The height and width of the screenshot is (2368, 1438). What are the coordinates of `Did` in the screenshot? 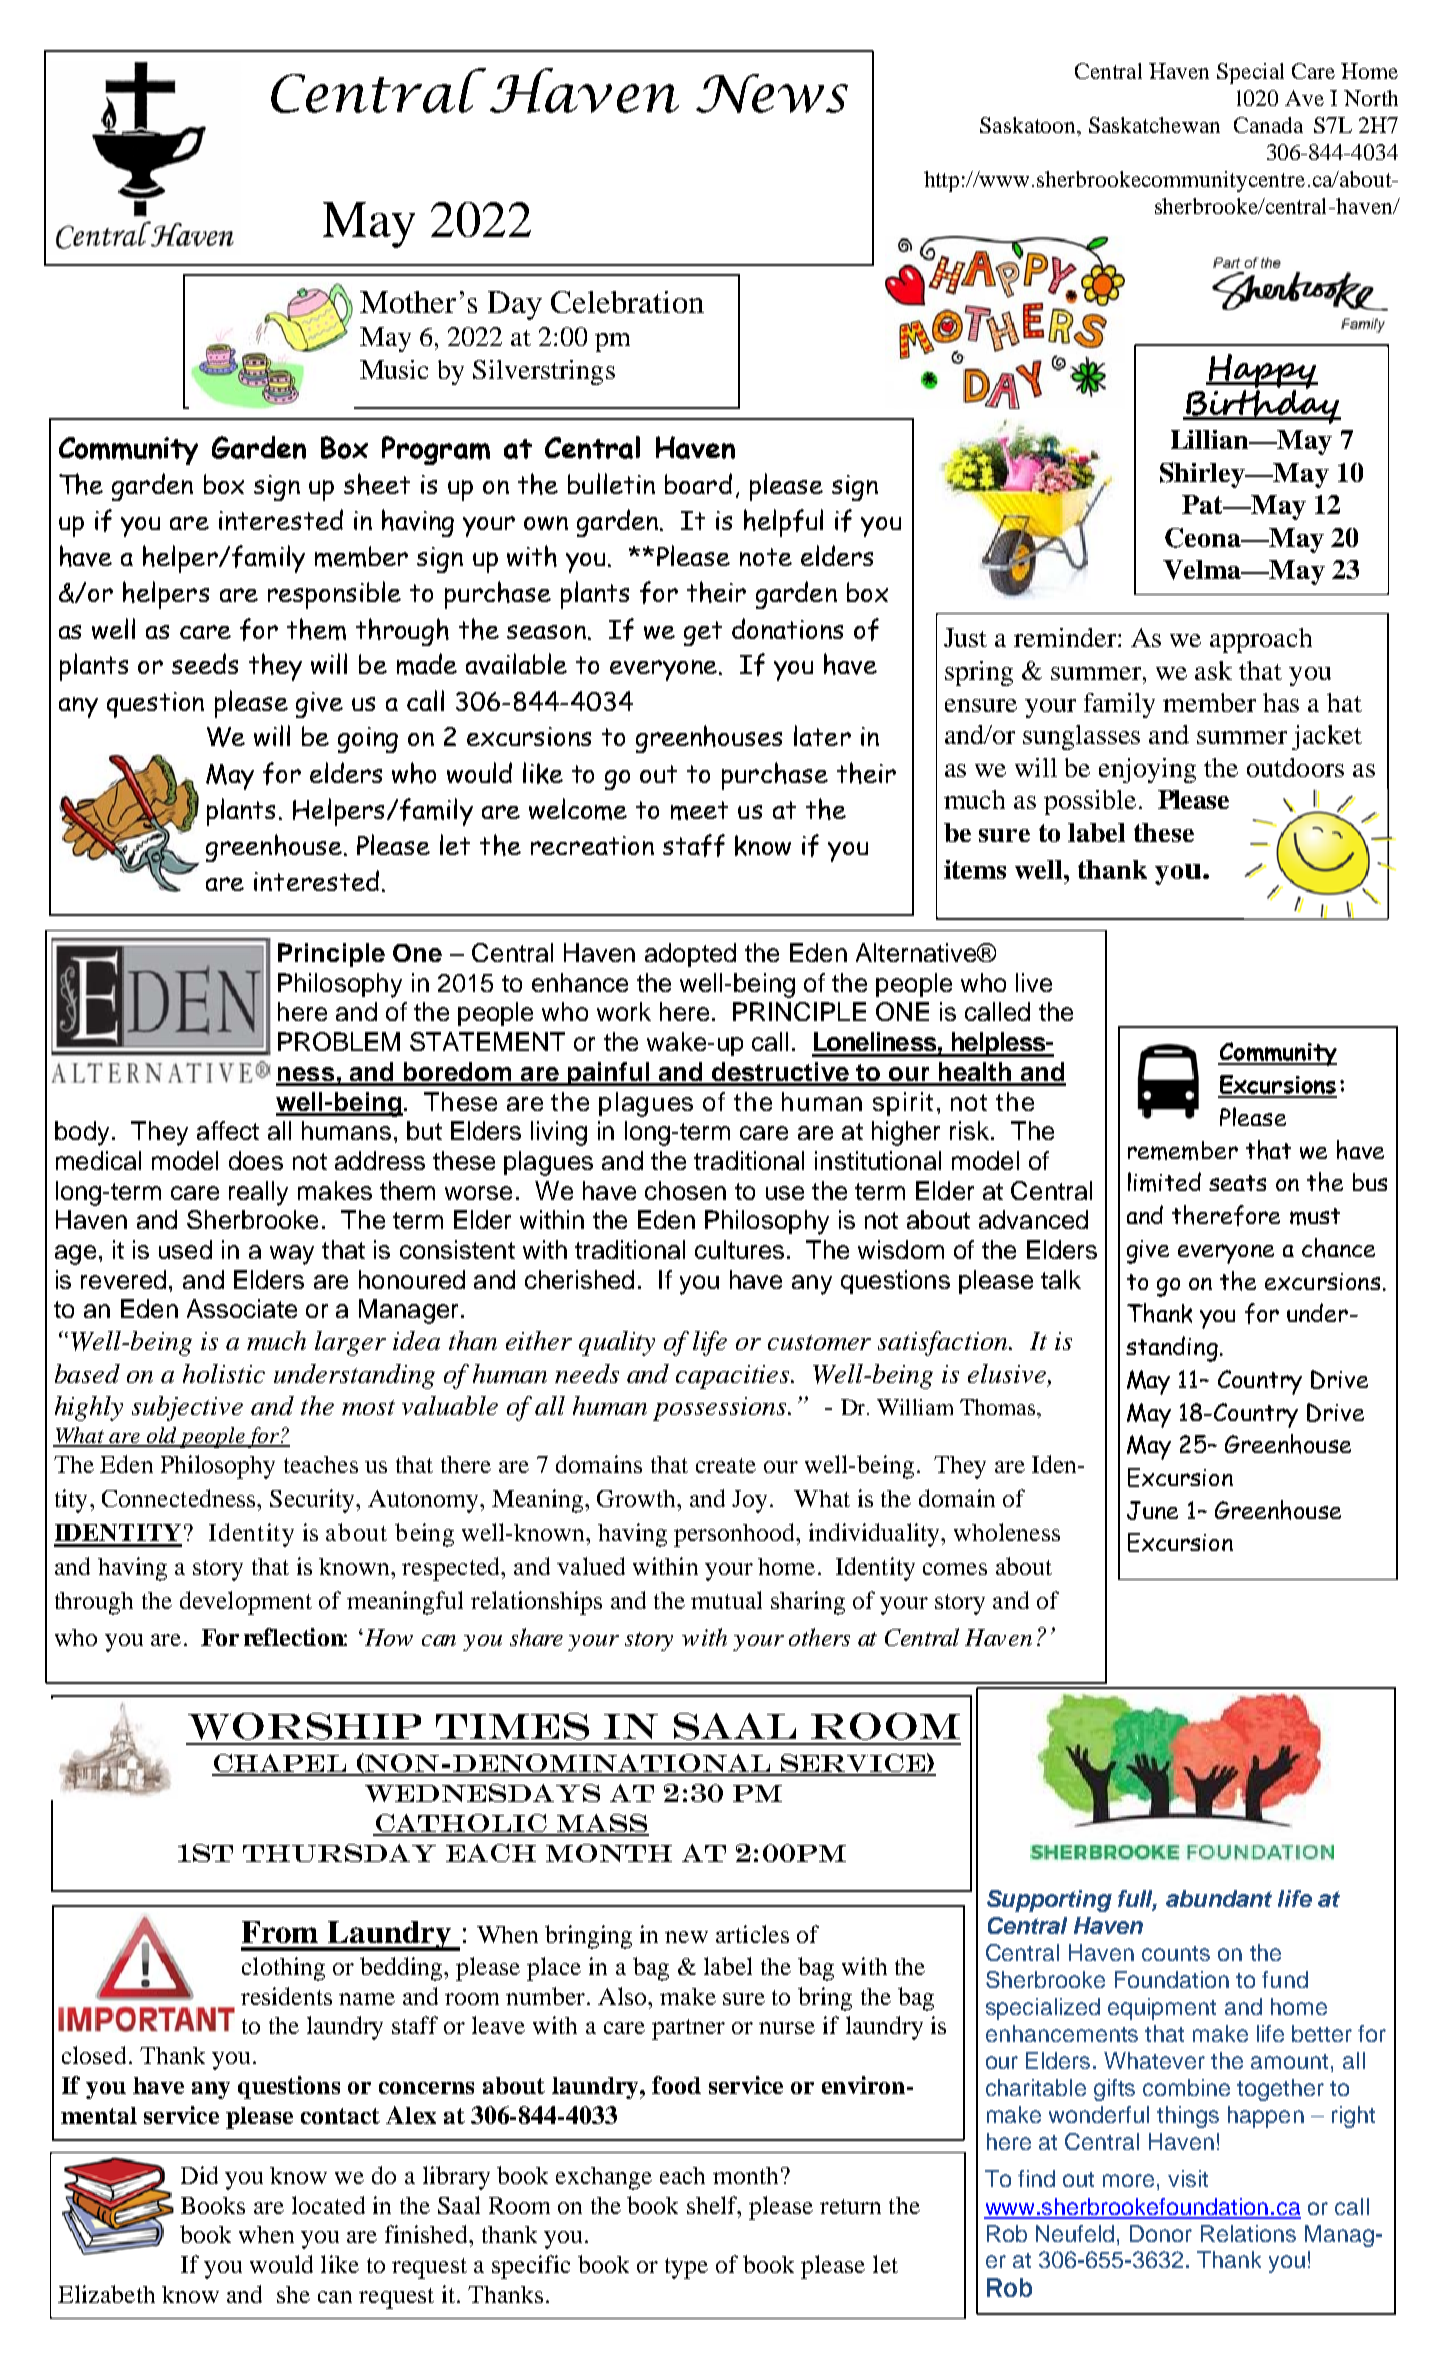 It's located at (199, 2175).
